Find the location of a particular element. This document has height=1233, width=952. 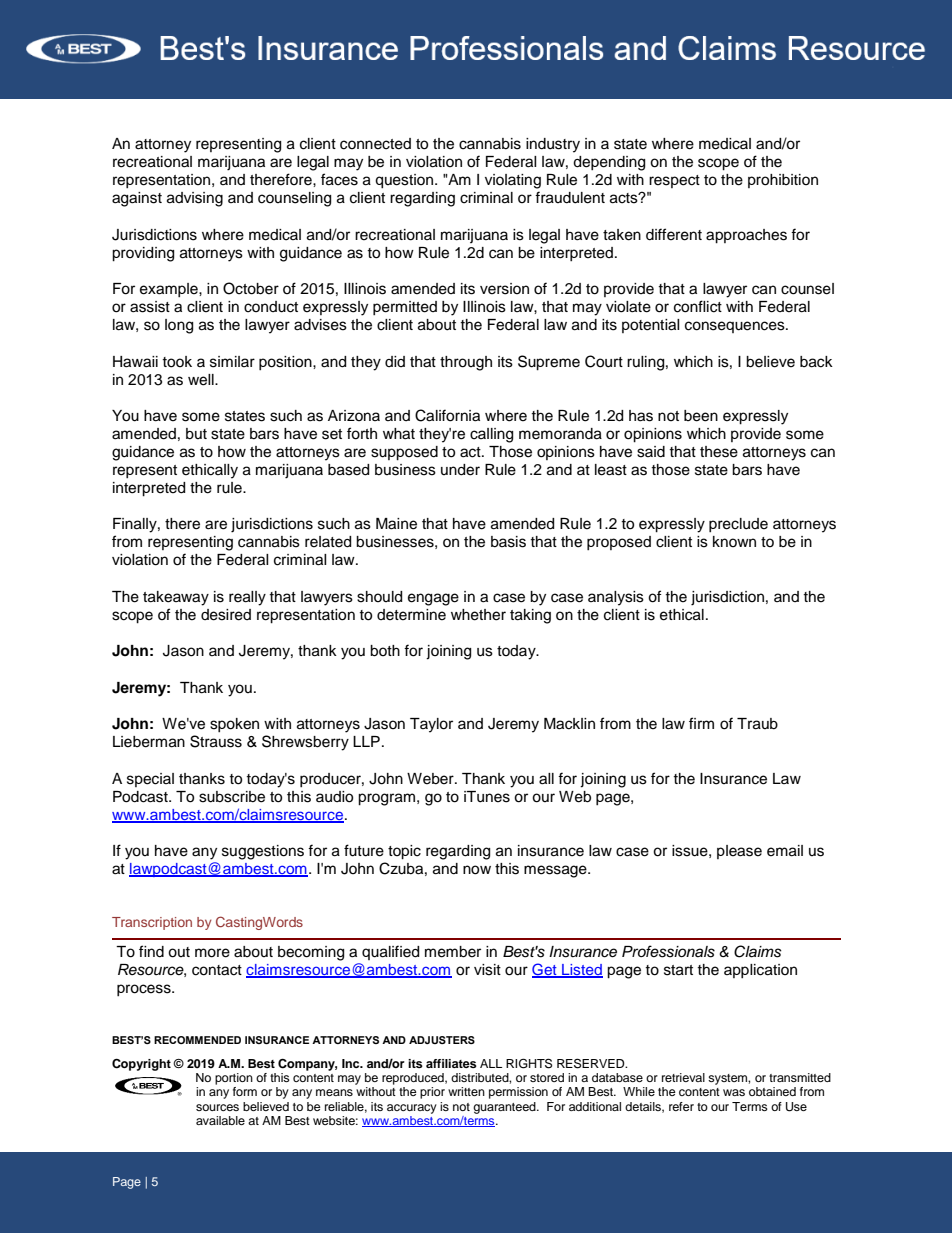

prohibition is located at coordinates (783, 181).
